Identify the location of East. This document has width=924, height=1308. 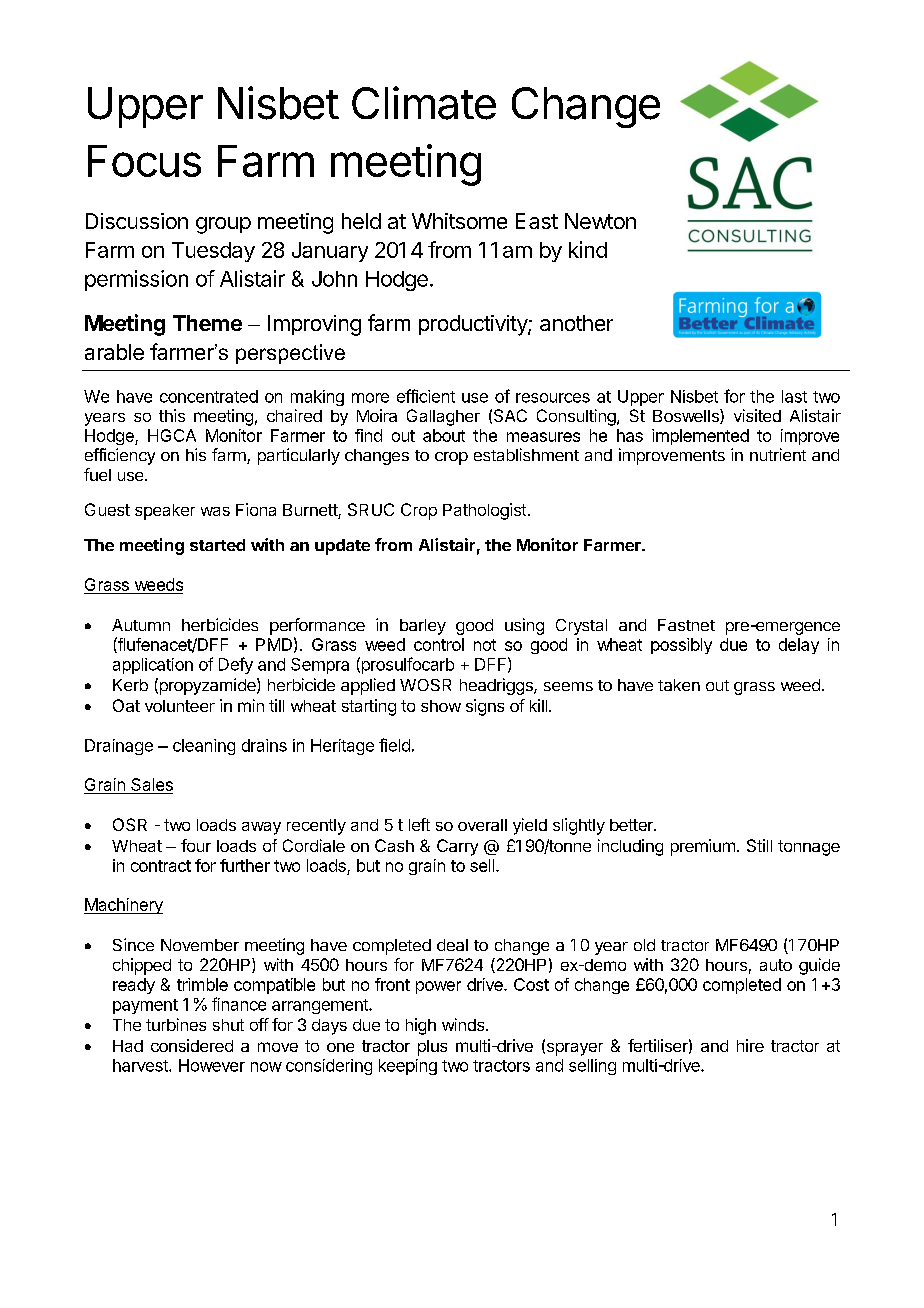
(537, 221).
